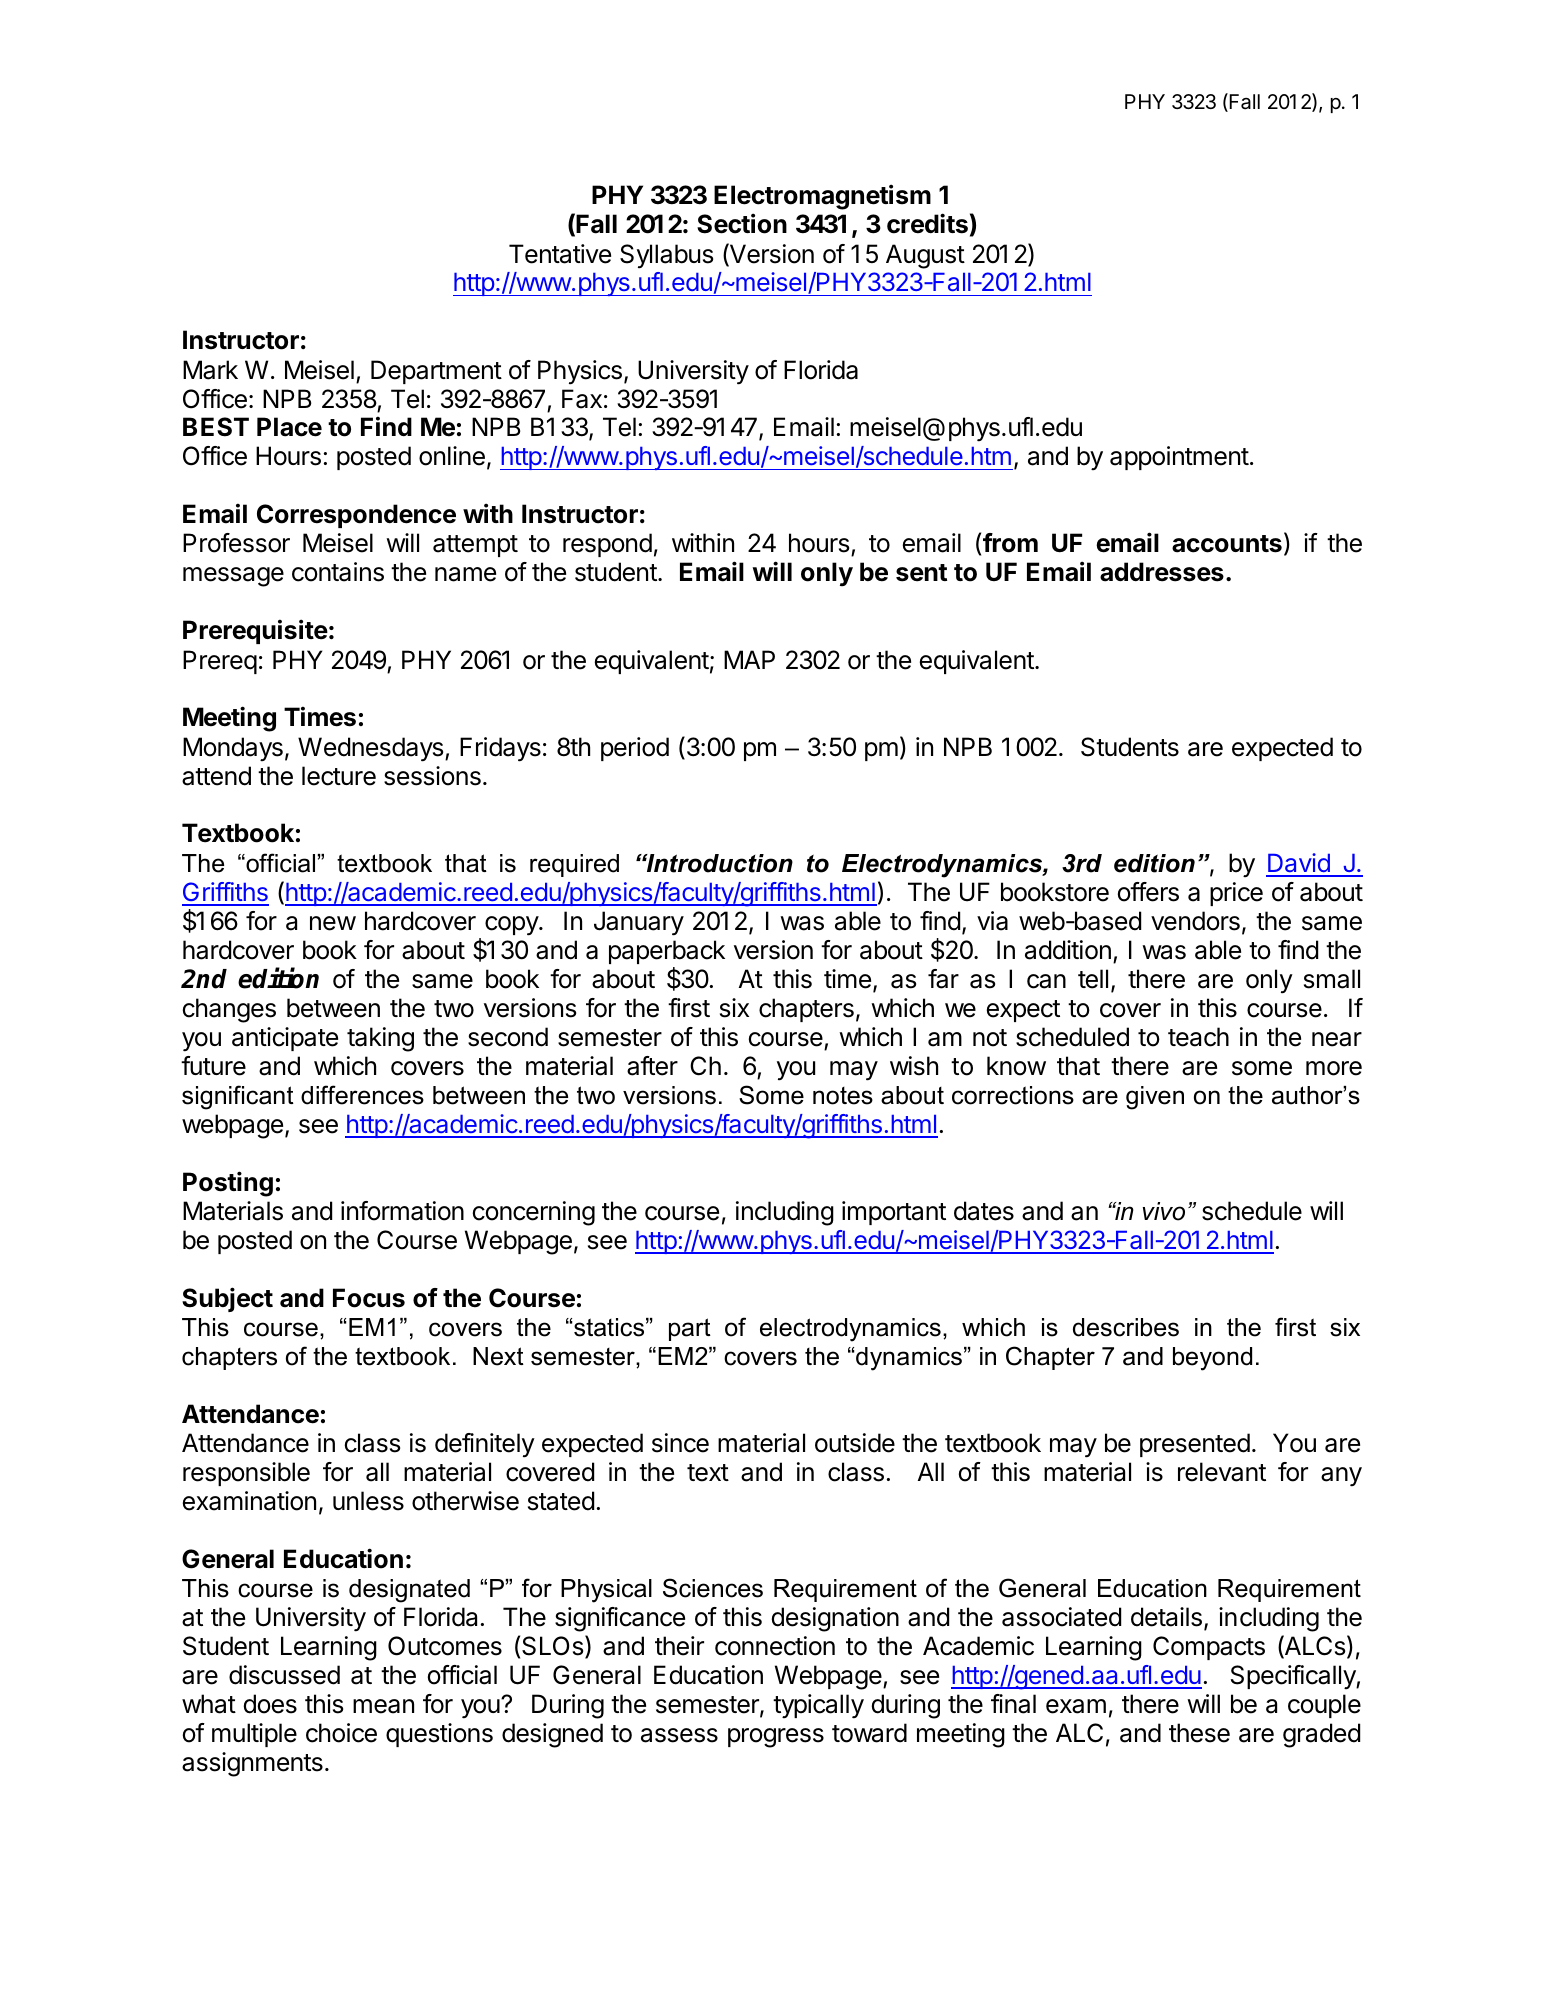  What do you see at coordinates (341, 1733) in the image?
I see `choice` at bounding box center [341, 1733].
